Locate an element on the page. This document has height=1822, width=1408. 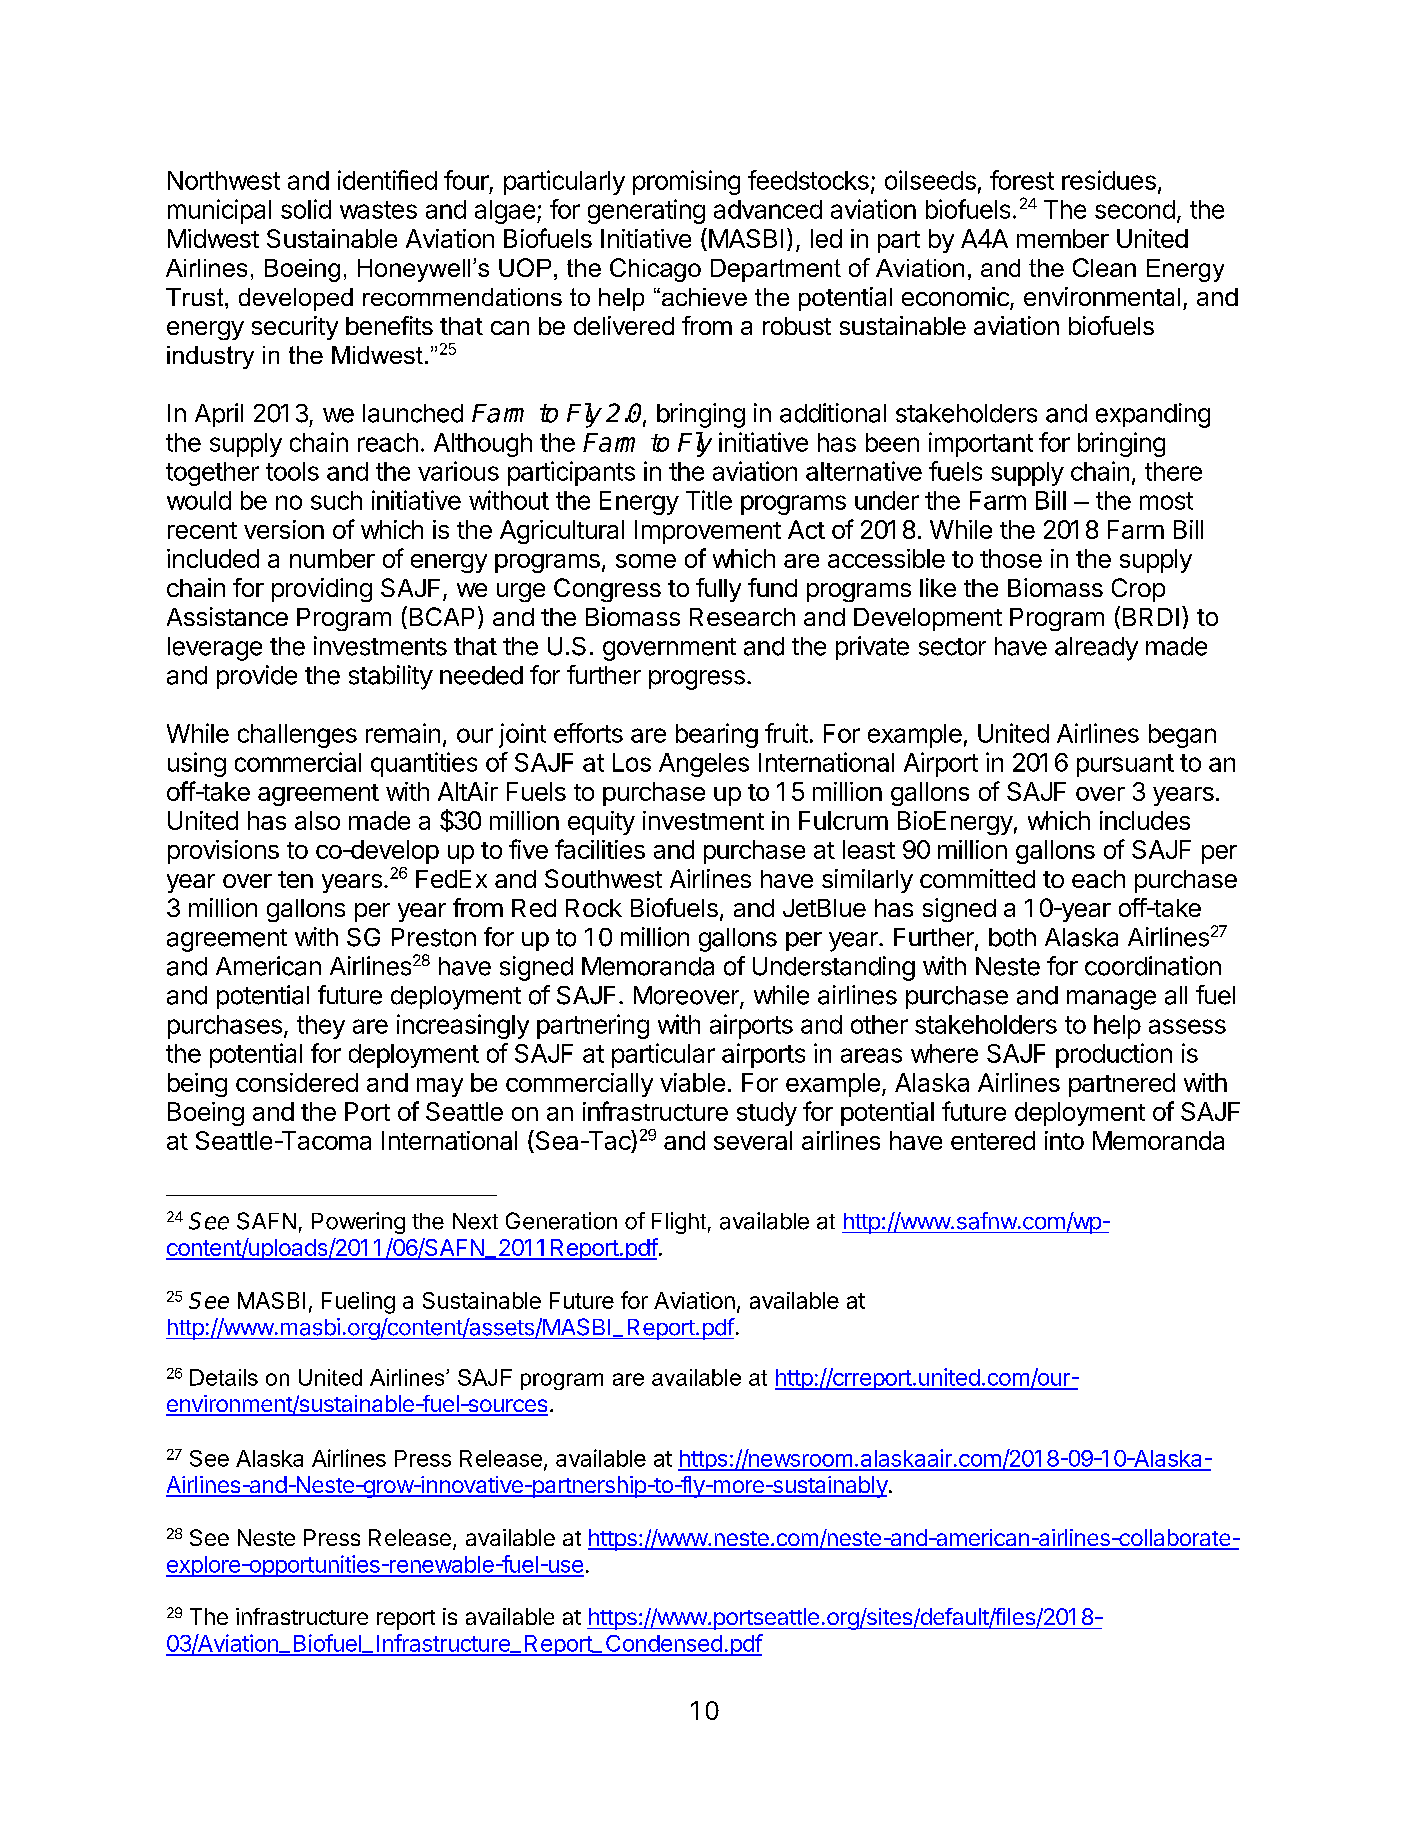
generating is located at coordinates (646, 211).
